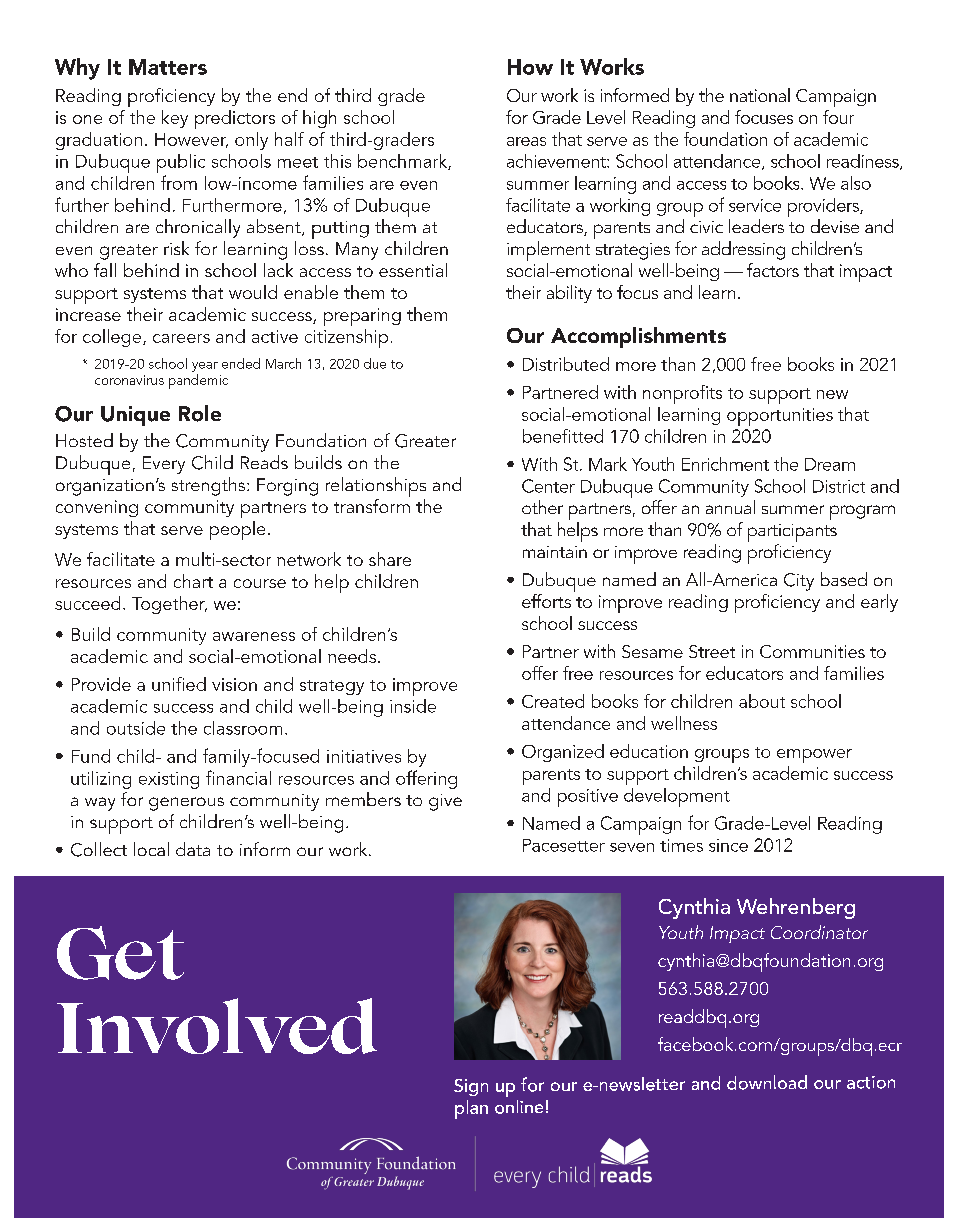  I want to click on Sign, so click(471, 1087).
